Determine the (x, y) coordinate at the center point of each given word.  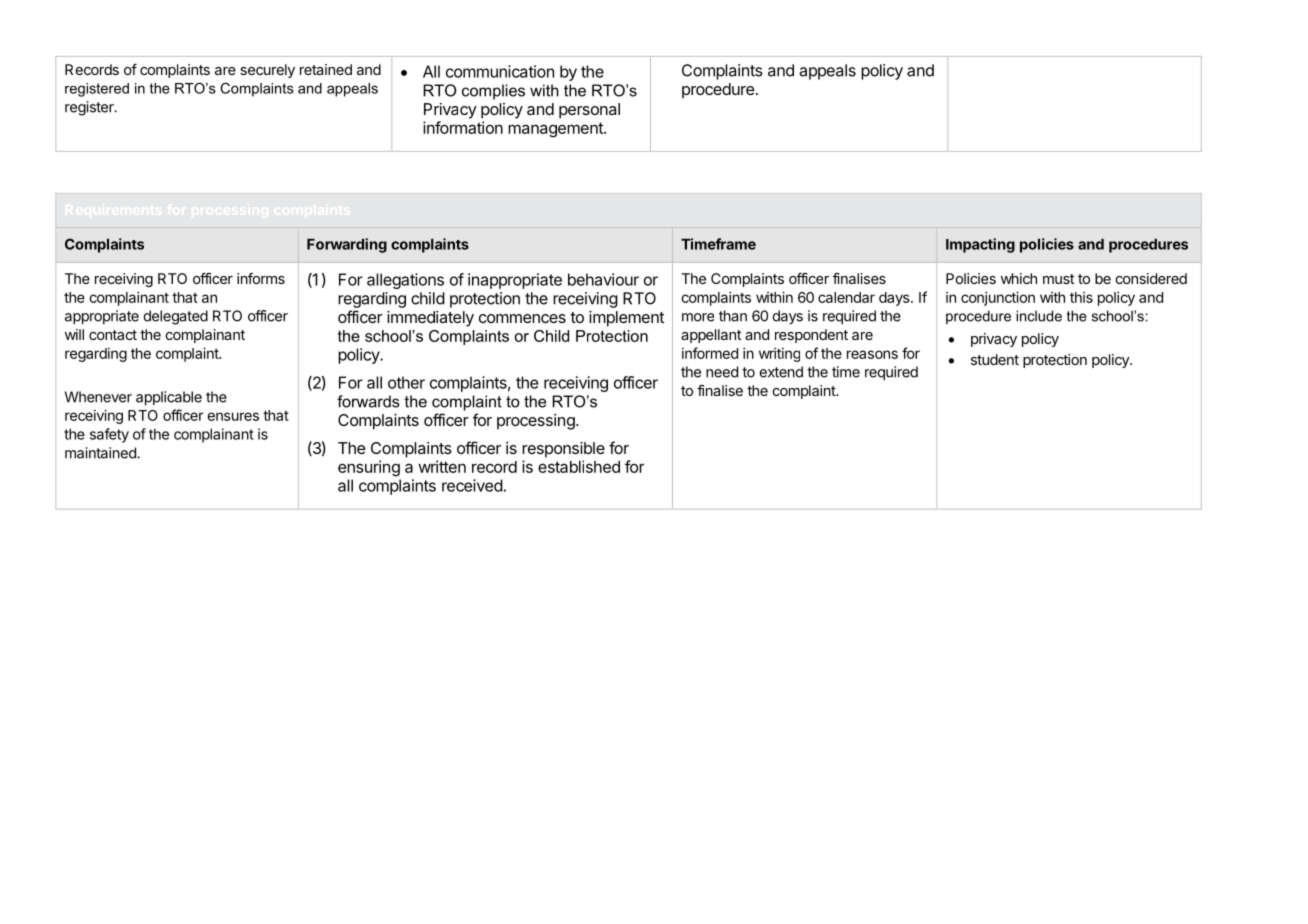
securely (267, 71)
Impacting (980, 245)
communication (500, 71)
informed (710, 353)
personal (589, 111)
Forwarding (347, 245)
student (995, 359)
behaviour (603, 279)
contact (113, 335)
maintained (101, 453)
